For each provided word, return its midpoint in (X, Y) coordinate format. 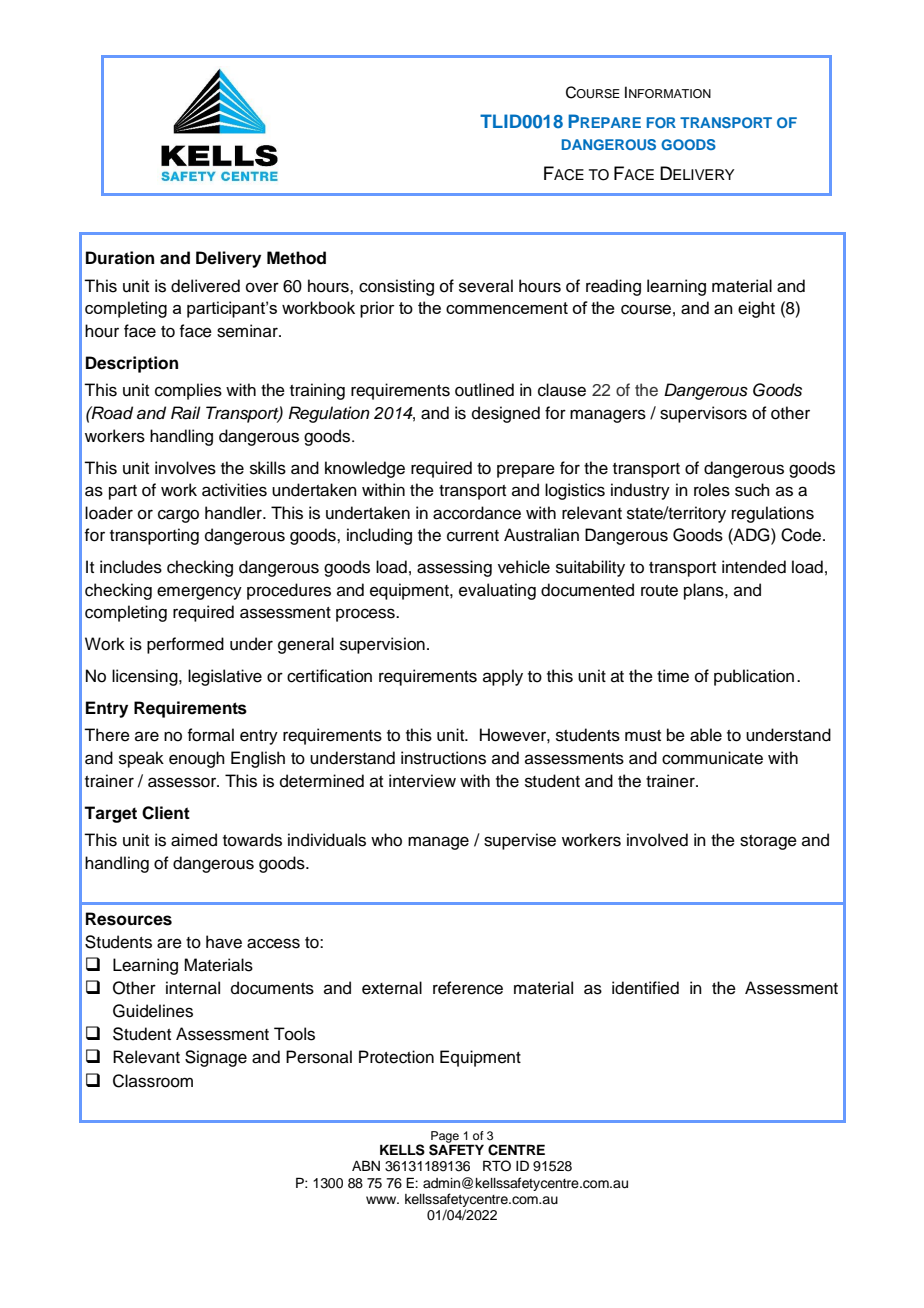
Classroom (153, 1081)
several (486, 286)
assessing (454, 568)
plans (705, 591)
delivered (205, 286)
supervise (520, 841)
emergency (199, 593)
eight (756, 309)
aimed (194, 840)
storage (768, 842)
